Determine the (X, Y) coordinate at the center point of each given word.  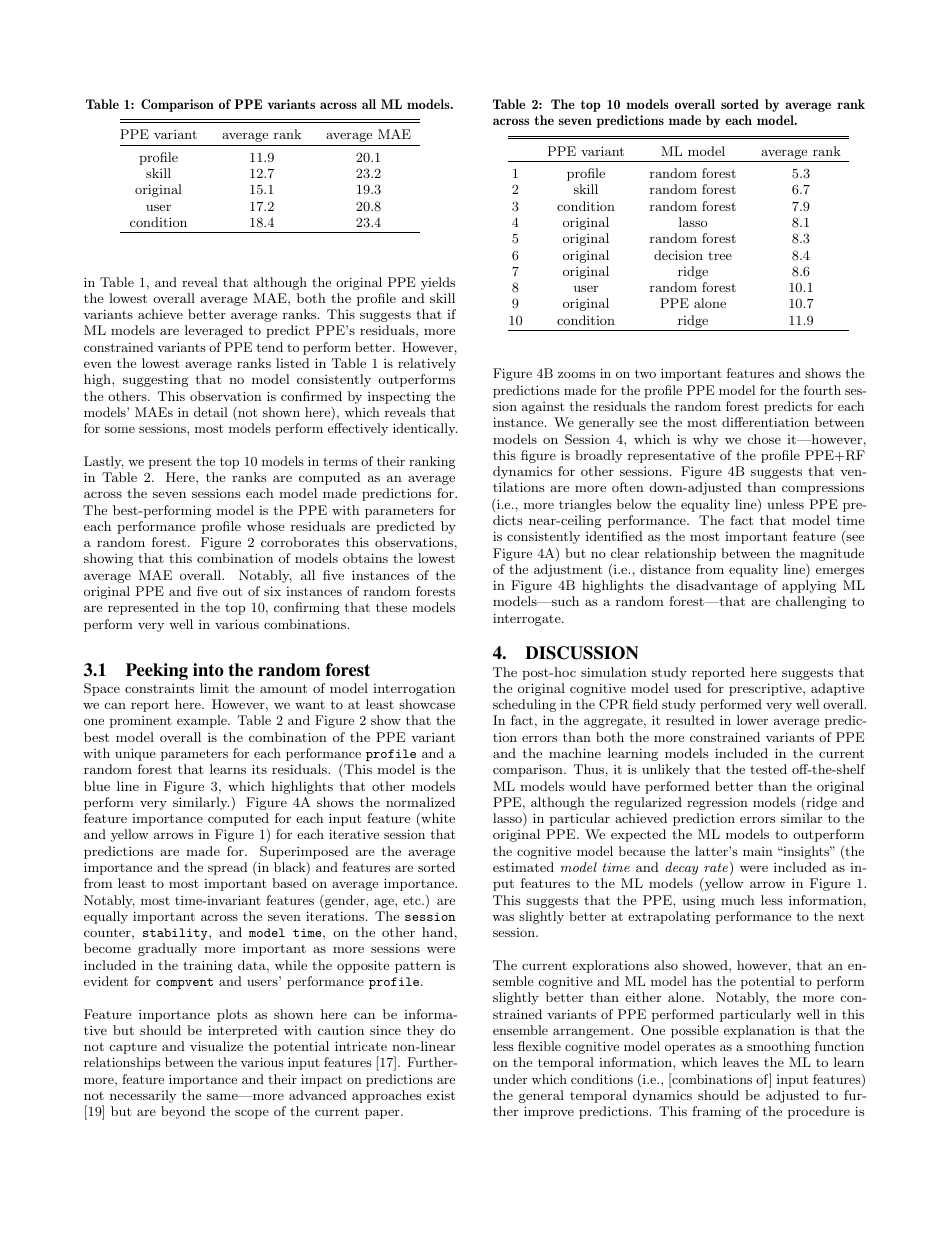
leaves (741, 1062)
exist (441, 1095)
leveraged (214, 331)
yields (438, 283)
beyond (183, 1112)
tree (720, 255)
